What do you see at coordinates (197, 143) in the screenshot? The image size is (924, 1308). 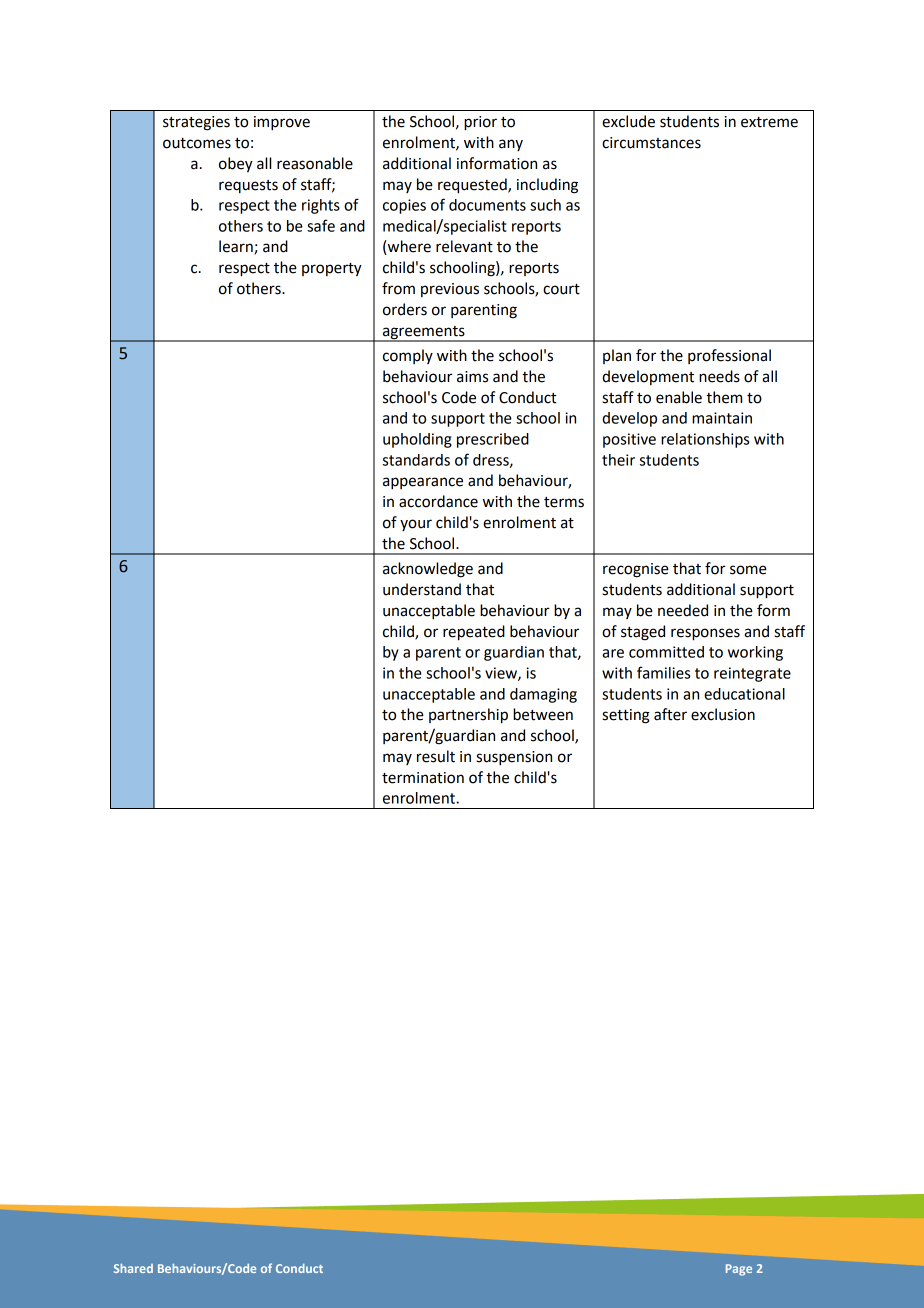 I see `outcomes` at bounding box center [197, 143].
